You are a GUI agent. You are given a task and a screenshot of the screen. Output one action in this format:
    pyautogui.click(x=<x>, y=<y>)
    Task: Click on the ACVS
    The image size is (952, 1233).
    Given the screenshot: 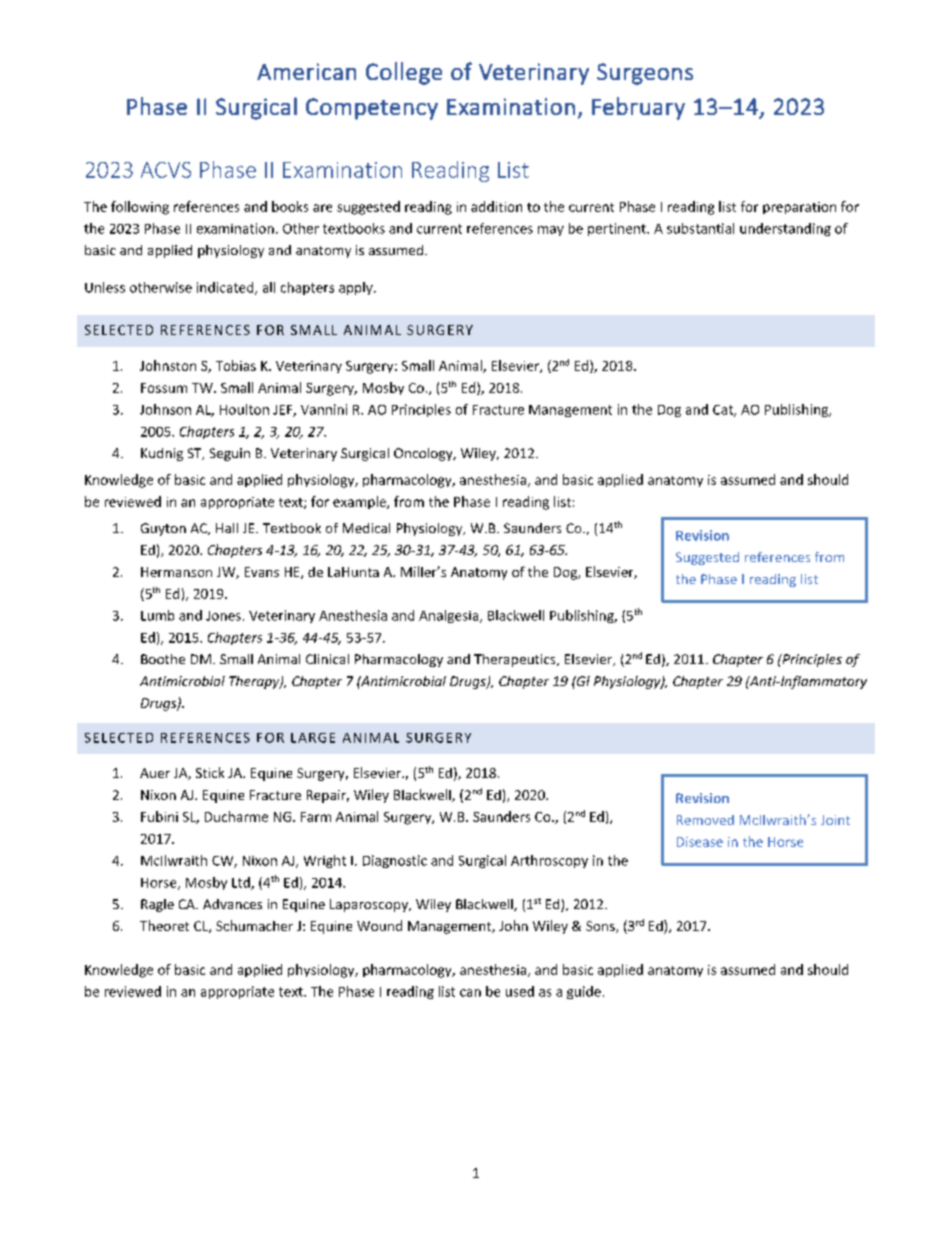 What is the action you would take?
    pyautogui.click(x=166, y=170)
